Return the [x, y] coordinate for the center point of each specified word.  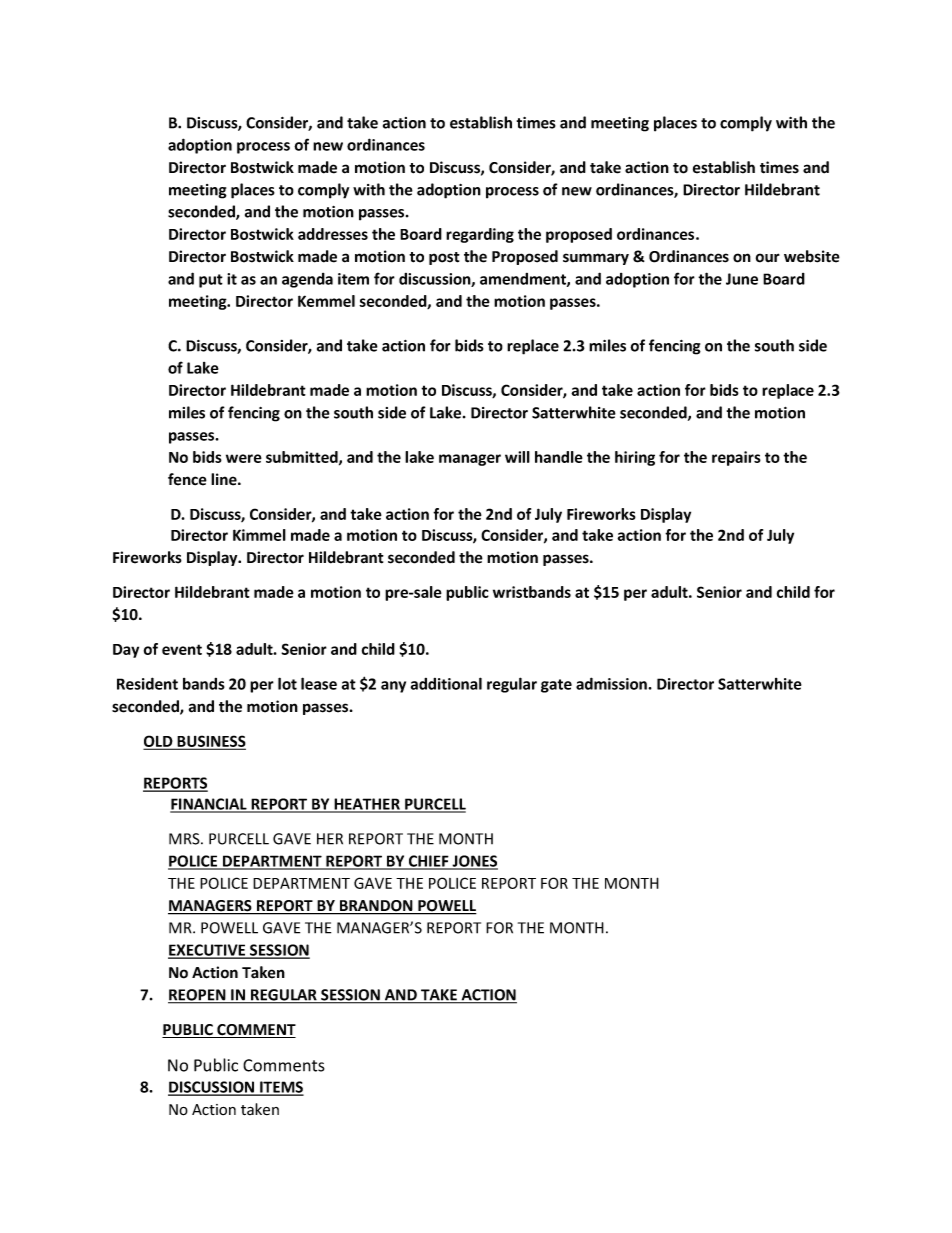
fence [187, 479]
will [517, 457]
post [444, 258]
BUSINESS [210, 742]
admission [612, 683]
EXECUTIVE [208, 951]
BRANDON [376, 907]
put [211, 281]
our [768, 258]
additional [446, 683]
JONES [474, 862]
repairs [736, 458]
